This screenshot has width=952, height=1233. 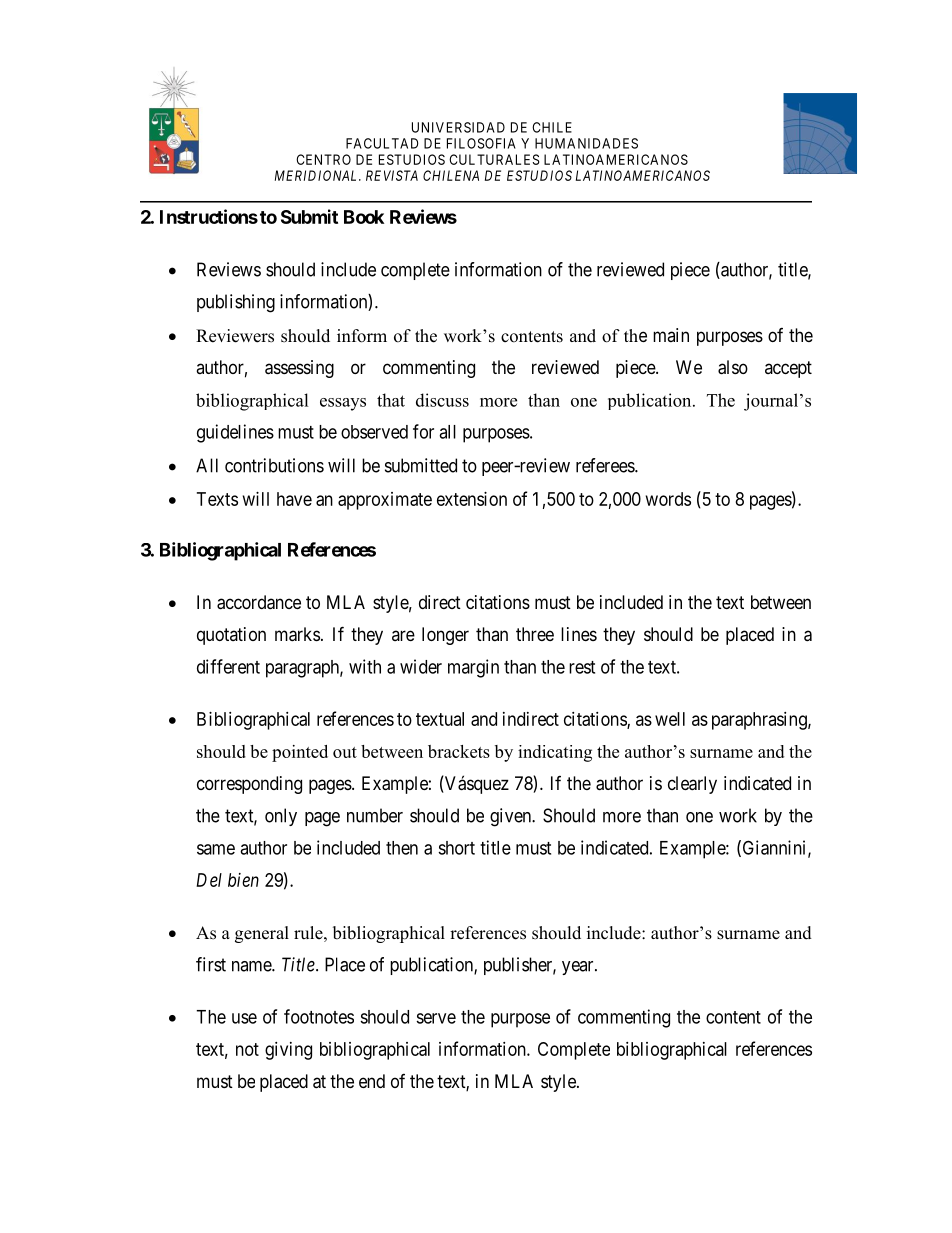 I want to click on UNIVERSIDAD, so click(x=458, y=127).
